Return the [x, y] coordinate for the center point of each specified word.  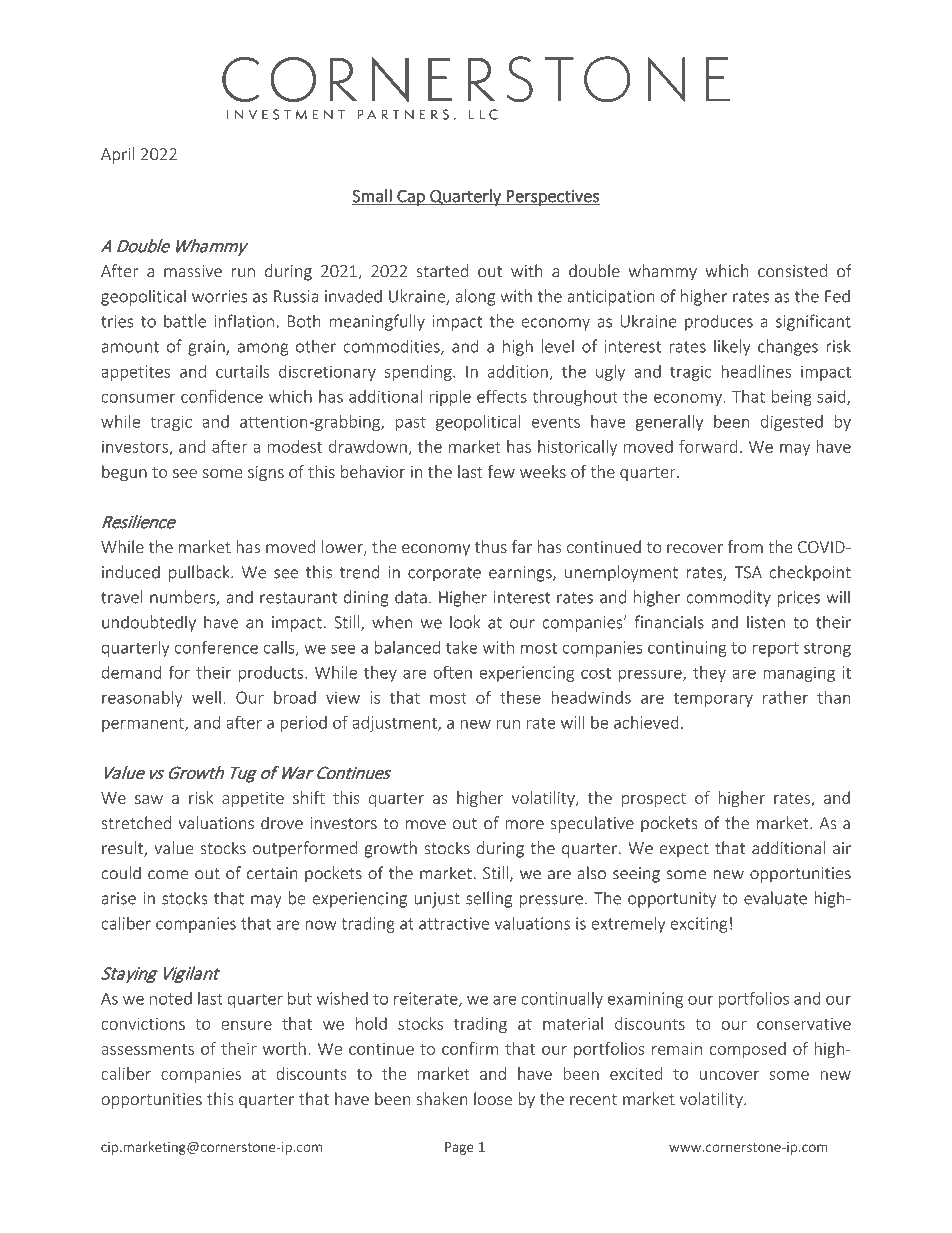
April [118, 155]
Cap [411, 197]
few [501, 471]
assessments [147, 1049]
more [524, 825]
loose [493, 1098]
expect [684, 850]
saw [149, 799]
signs [266, 474]
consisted [792, 271]
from [745, 546]
